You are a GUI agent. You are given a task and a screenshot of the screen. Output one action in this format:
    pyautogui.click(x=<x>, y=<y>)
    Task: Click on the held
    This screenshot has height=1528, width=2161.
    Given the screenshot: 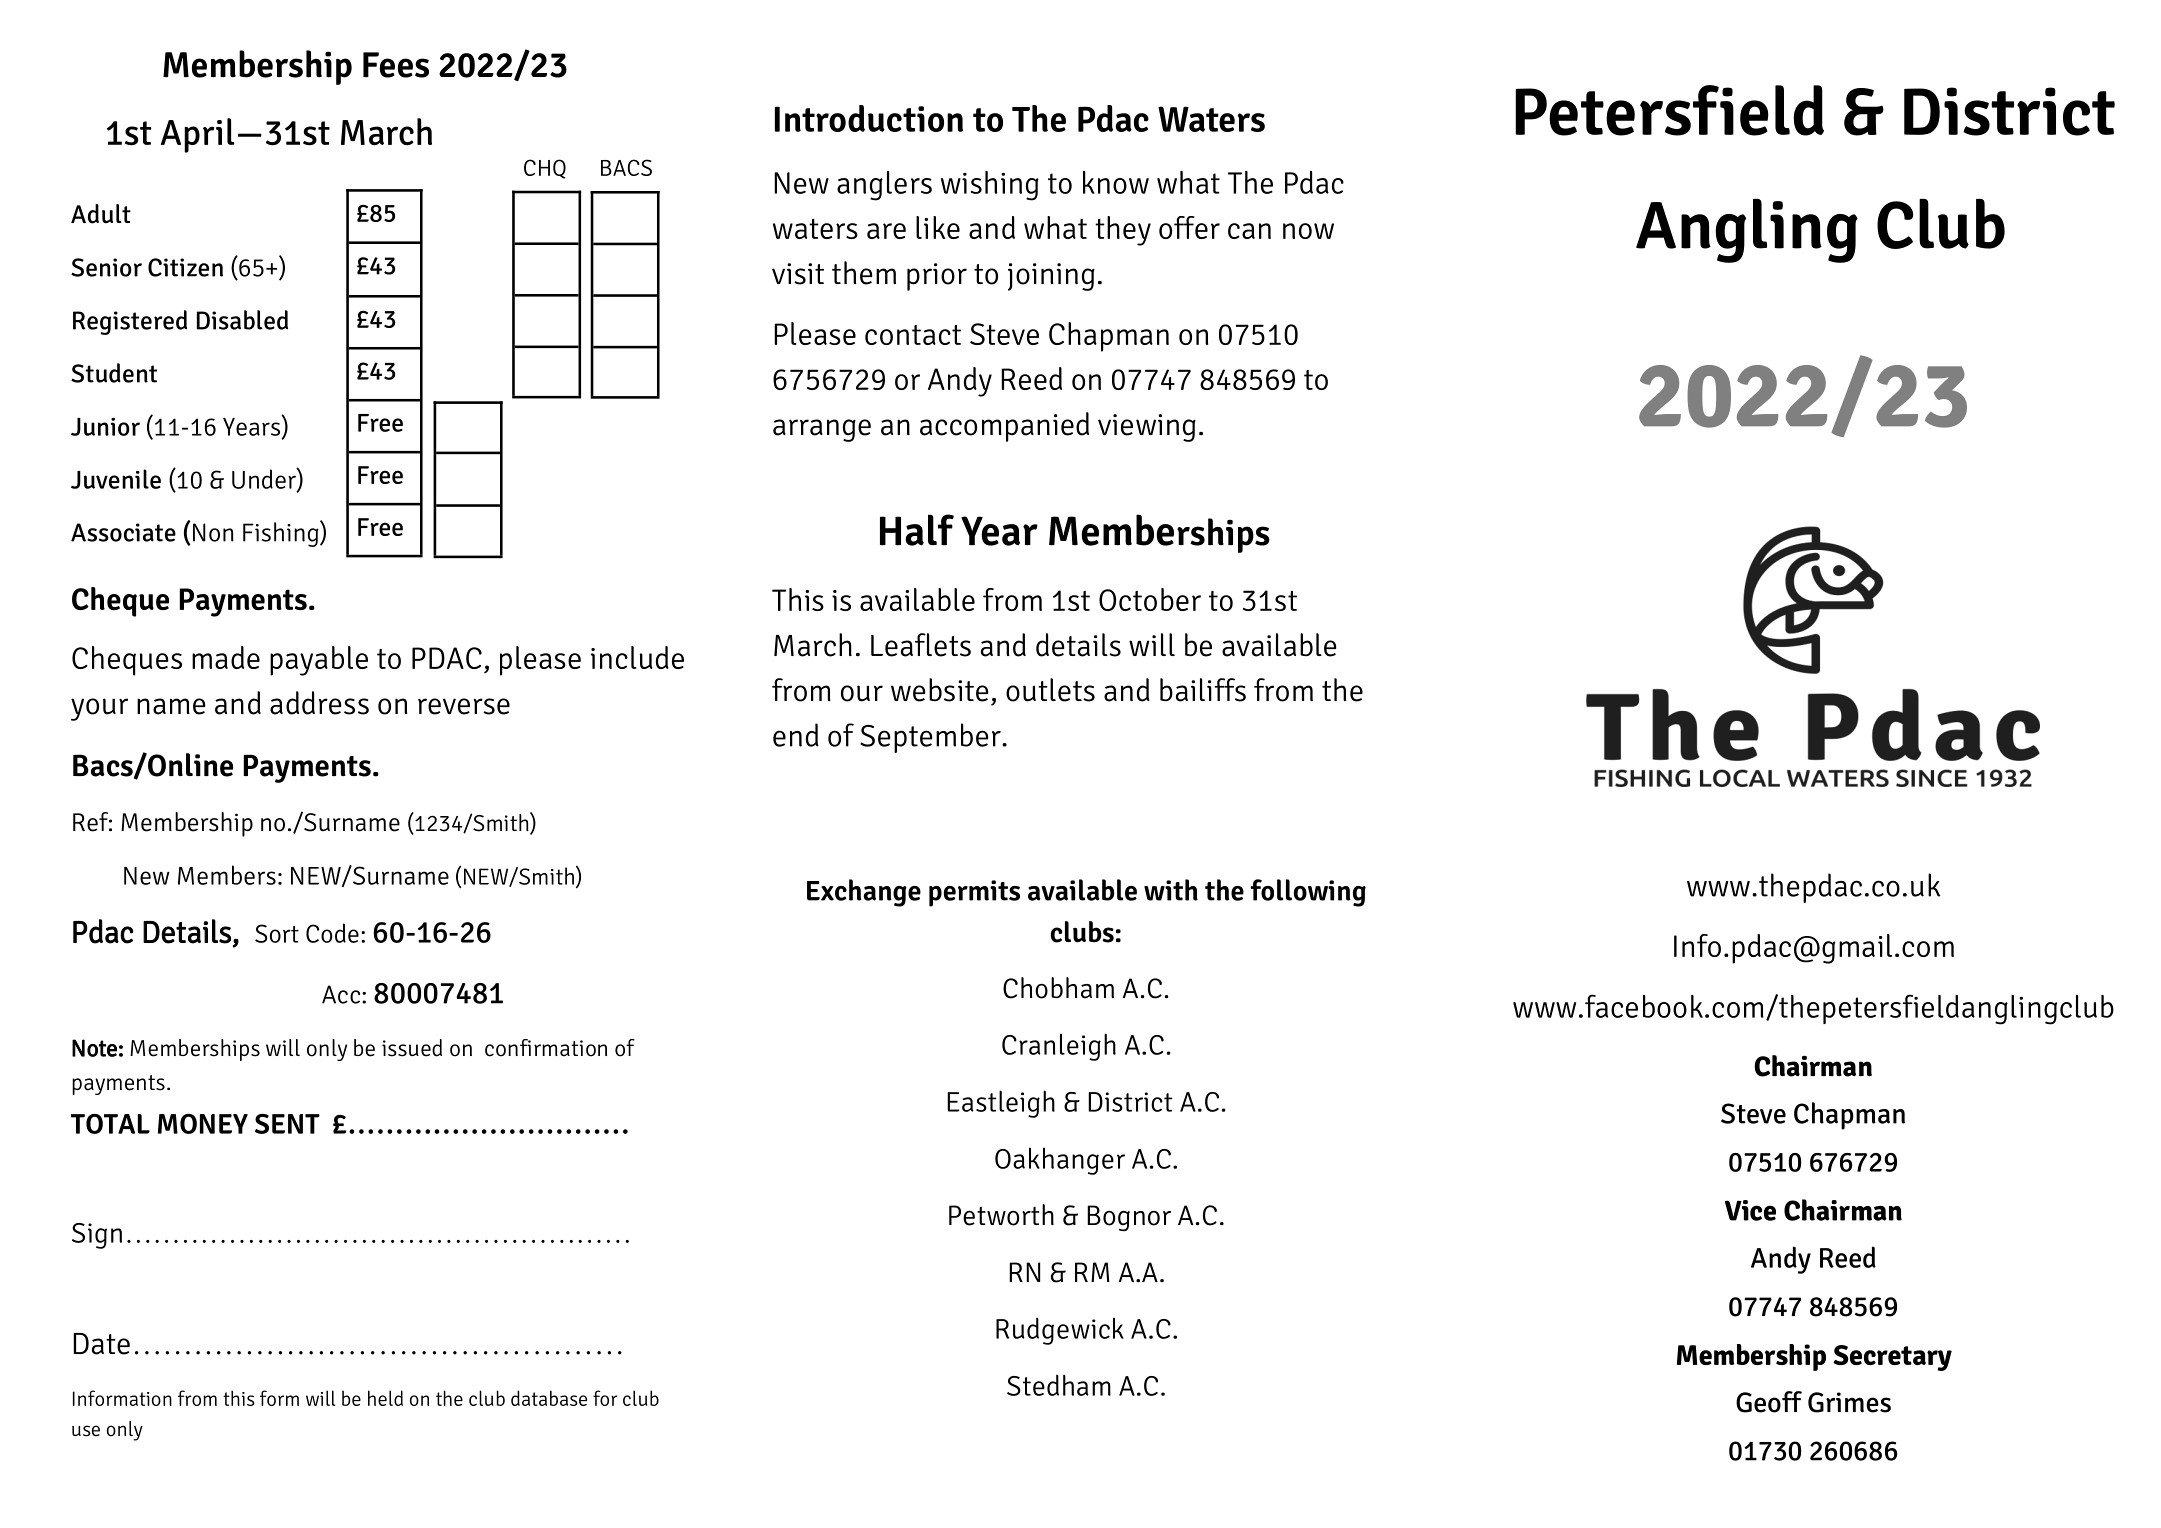 What is the action you would take?
    pyautogui.click(x=385, y=1398)
